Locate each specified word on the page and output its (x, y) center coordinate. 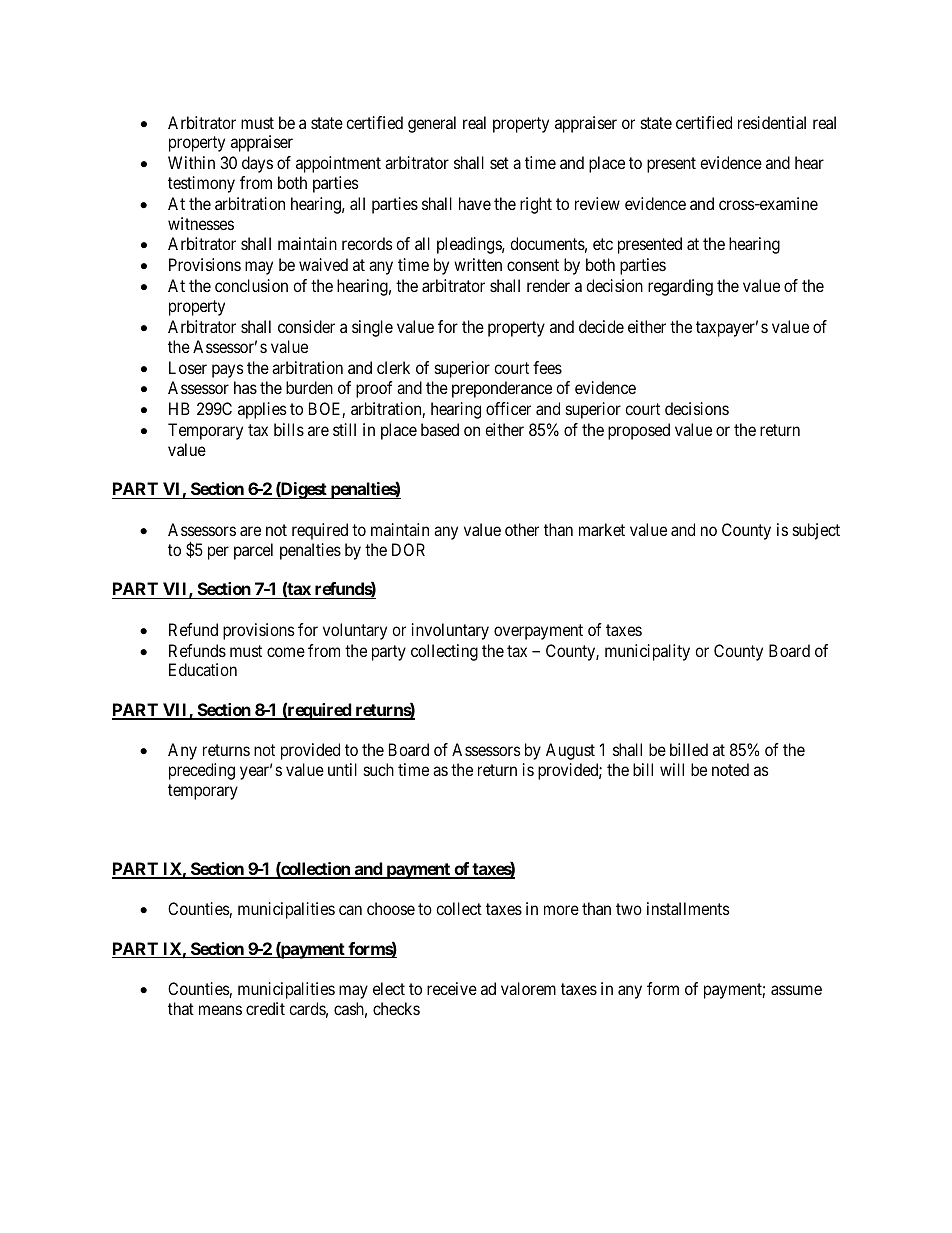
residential (772, 122)
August (570, 751)
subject (816, 531)
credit (265, 1008)
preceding (202, 771)
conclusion (251, 285)
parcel (253, 551)
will (672, 769)
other (522, 529)
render (548, 285)
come (286, 652)
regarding (680, 287)
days (257, 164)
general (432, 124)
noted (730, 769)
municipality (647, 652)
